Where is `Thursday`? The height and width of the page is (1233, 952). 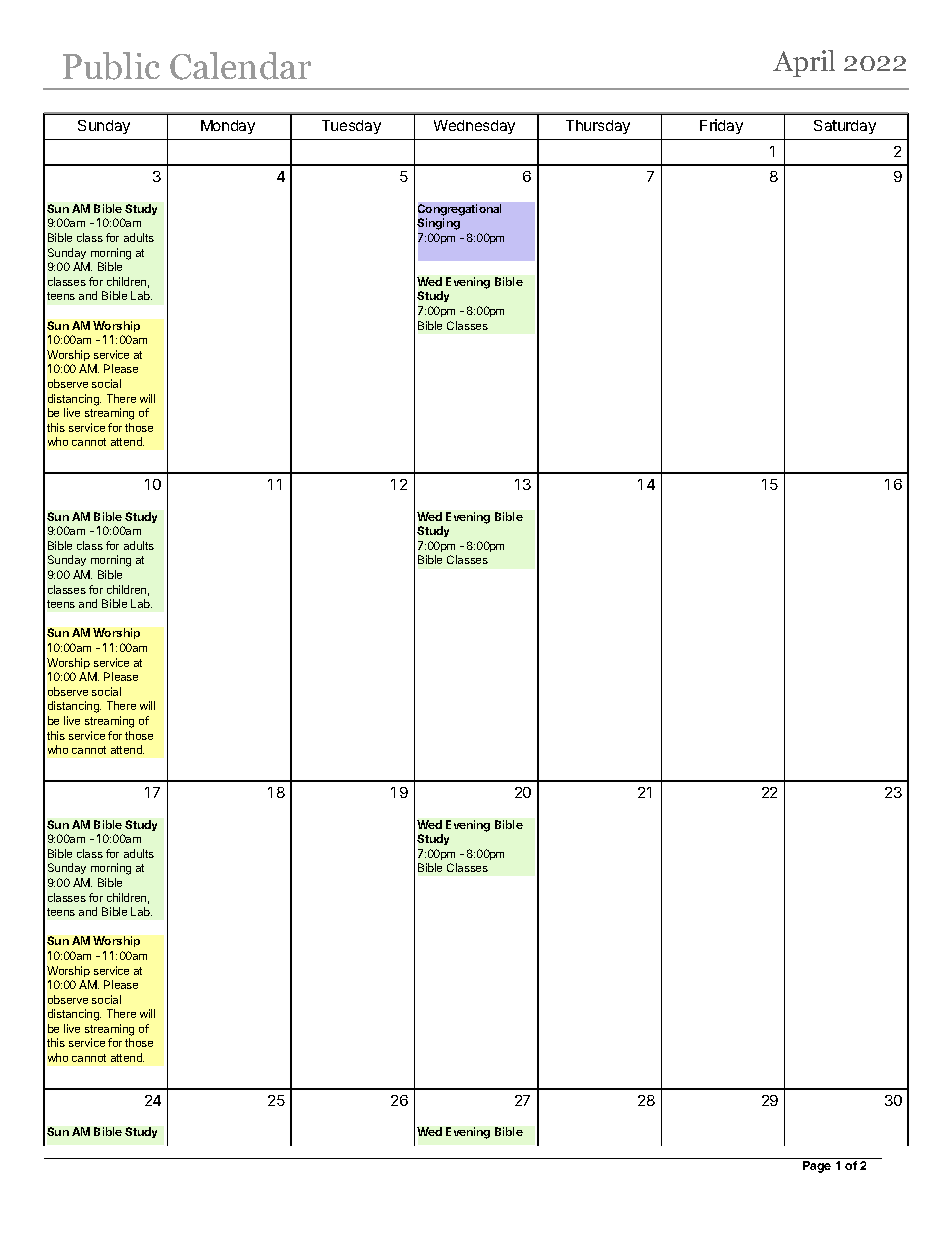 Thursday is located at coordinates (598, 127).
